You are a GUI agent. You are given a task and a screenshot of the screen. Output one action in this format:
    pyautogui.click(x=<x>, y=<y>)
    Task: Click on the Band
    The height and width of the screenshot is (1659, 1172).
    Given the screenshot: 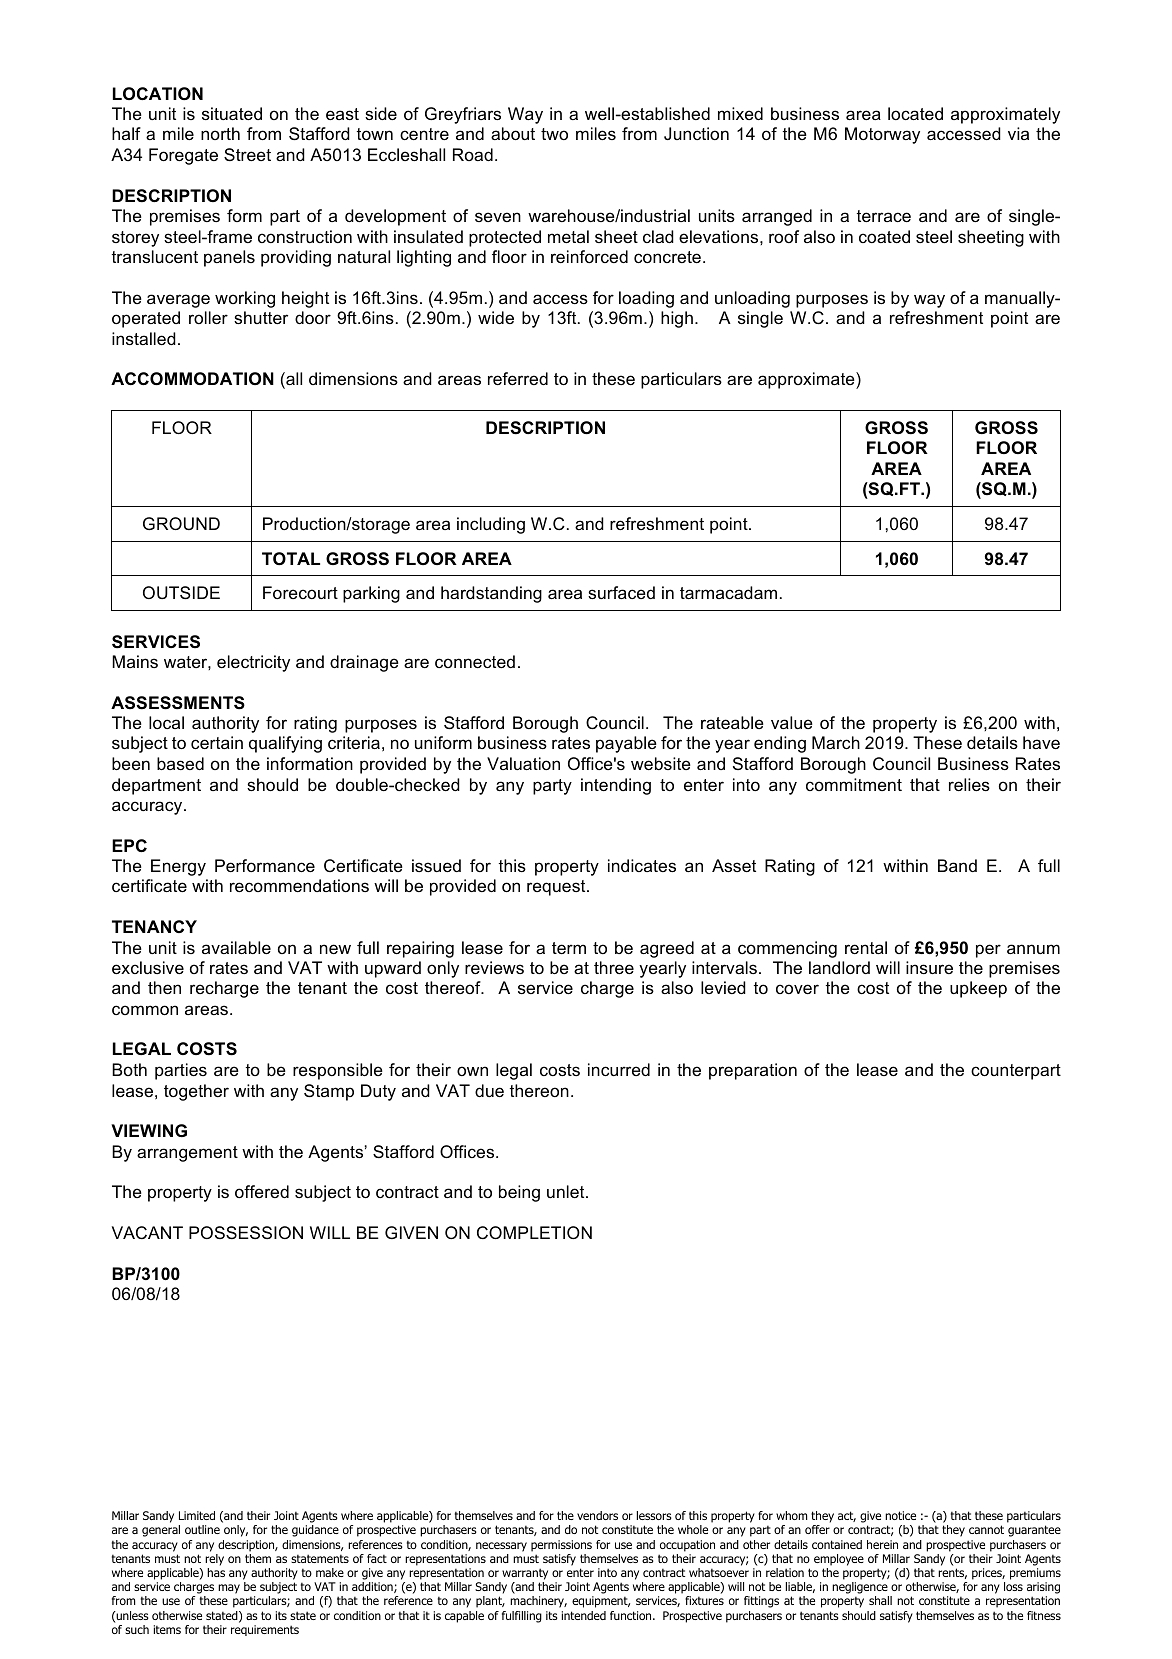 What is the action you would take?
    pyautogui.click(x=957, y=865)
